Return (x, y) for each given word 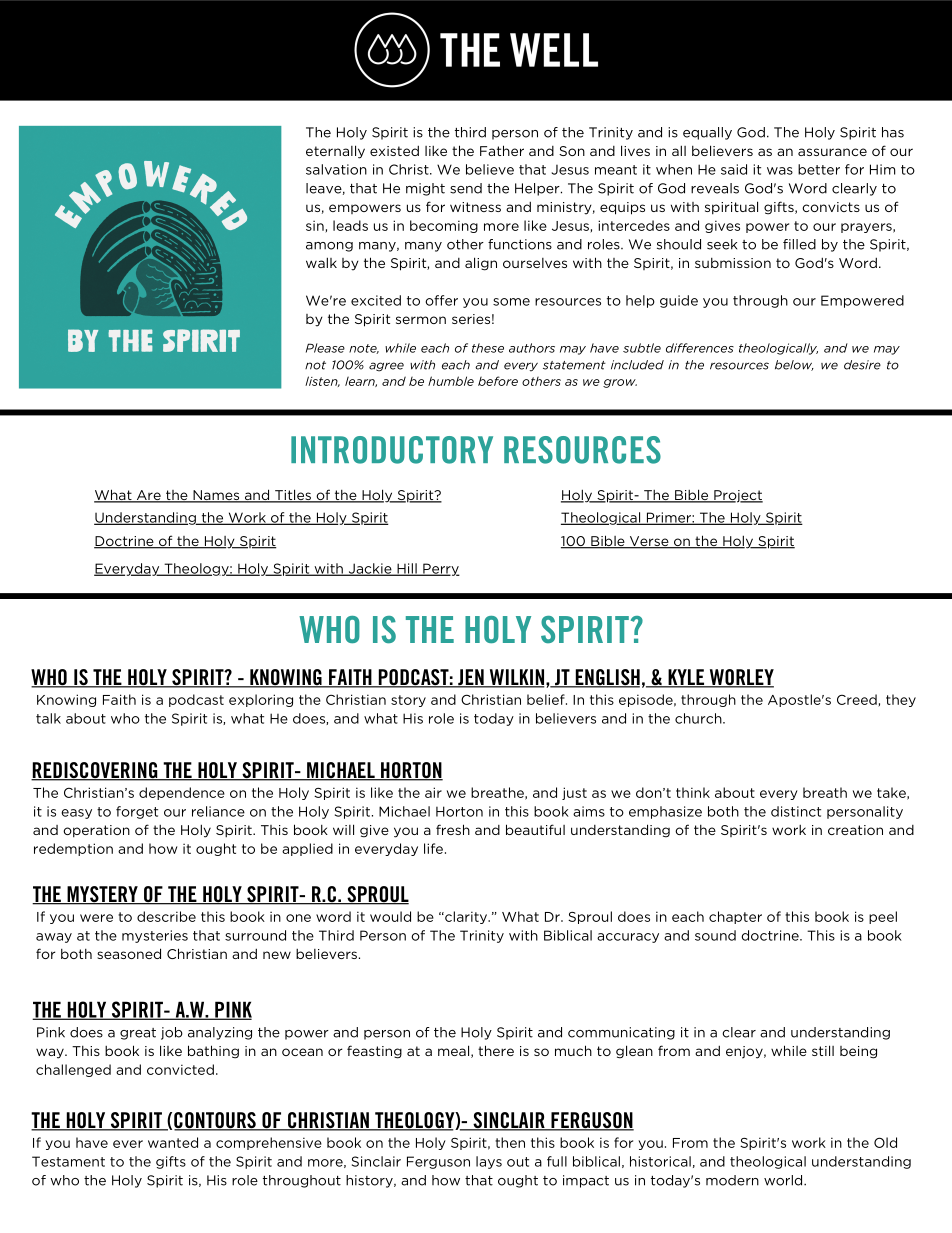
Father (502, 150)
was (780, 171)
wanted (173, 1142)
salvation (336, 169)
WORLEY (740, 678)
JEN (471, 678)
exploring (261, 700)
